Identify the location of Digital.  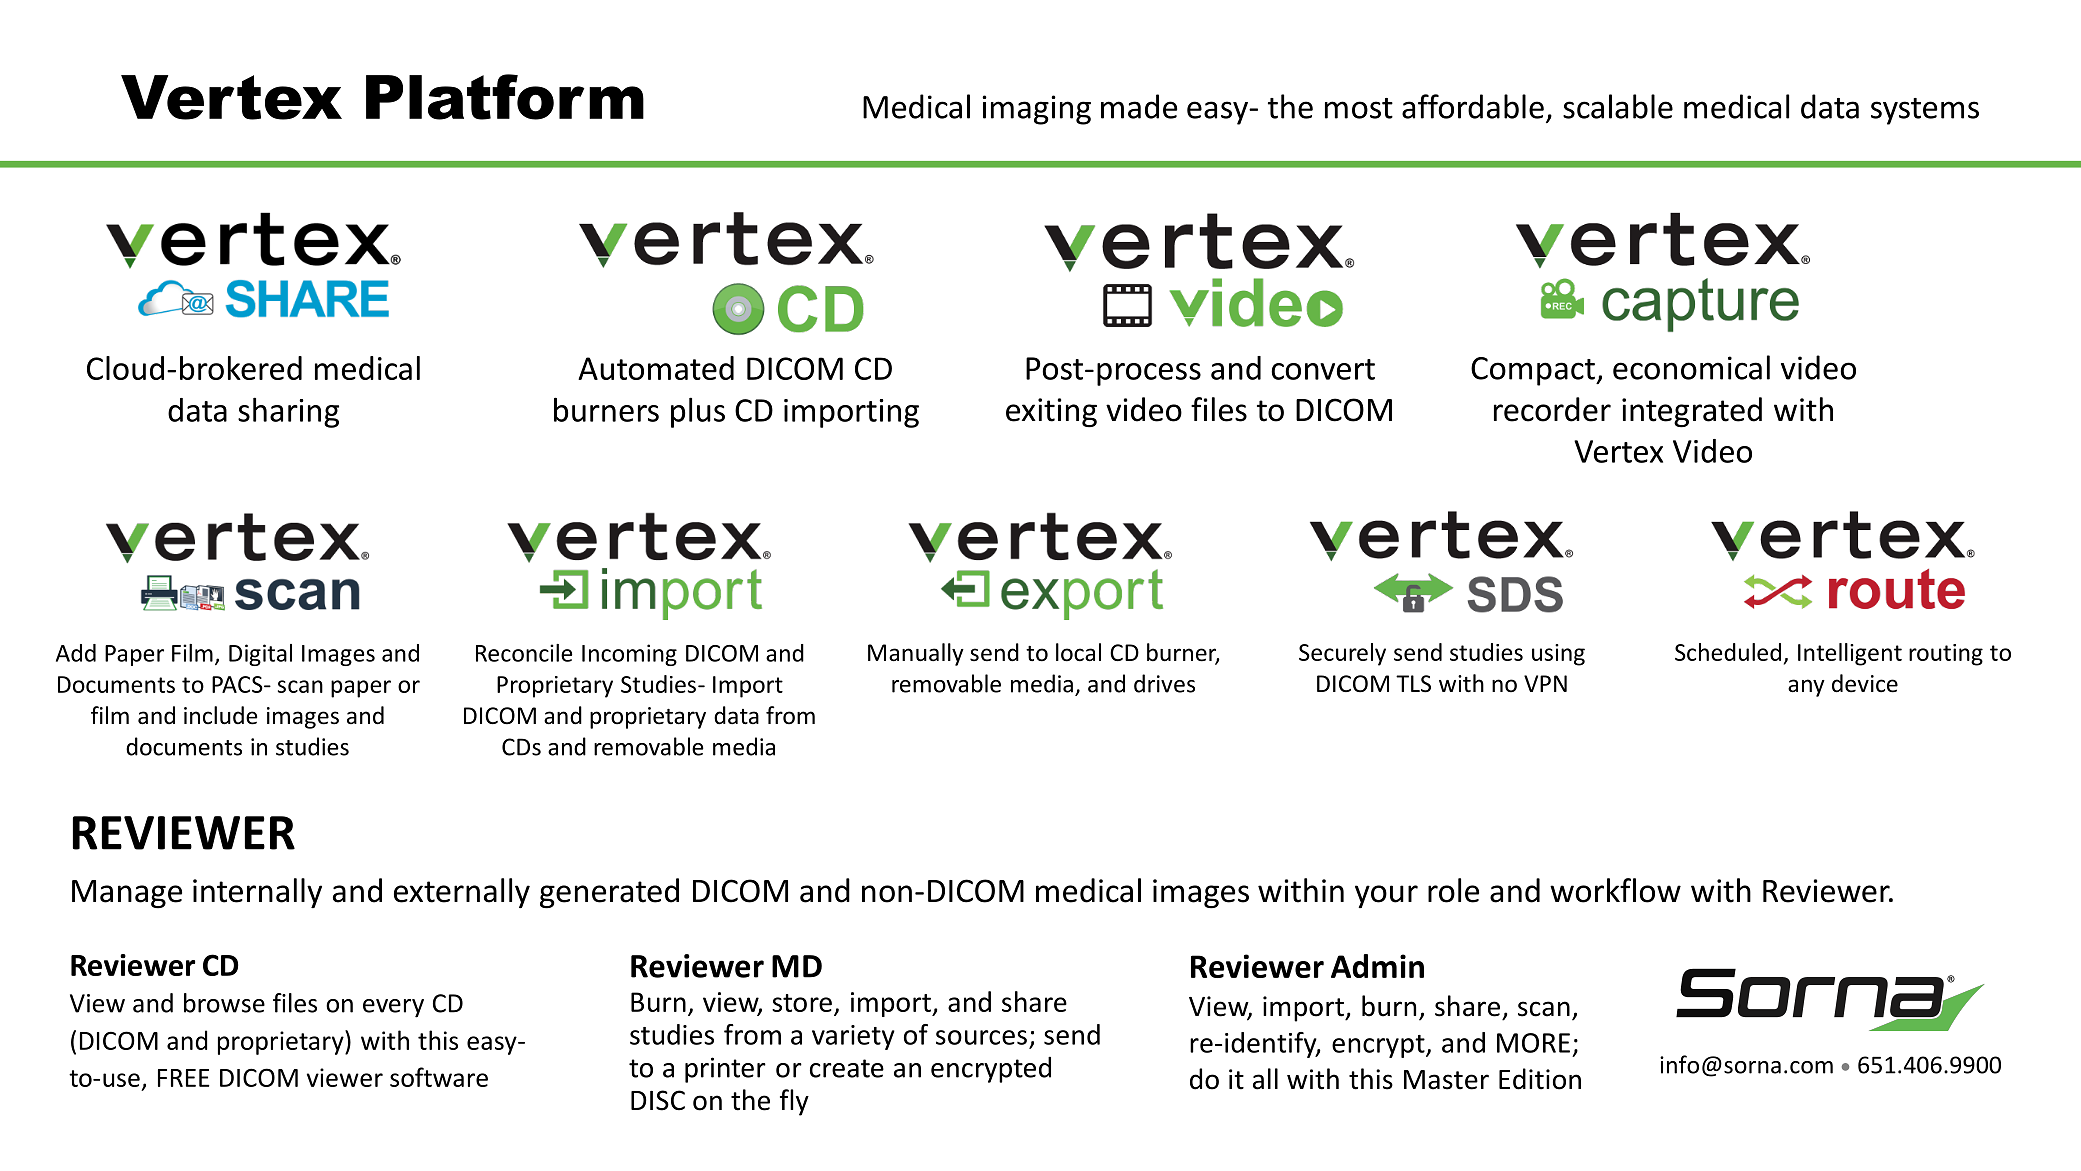
(260, 655).
